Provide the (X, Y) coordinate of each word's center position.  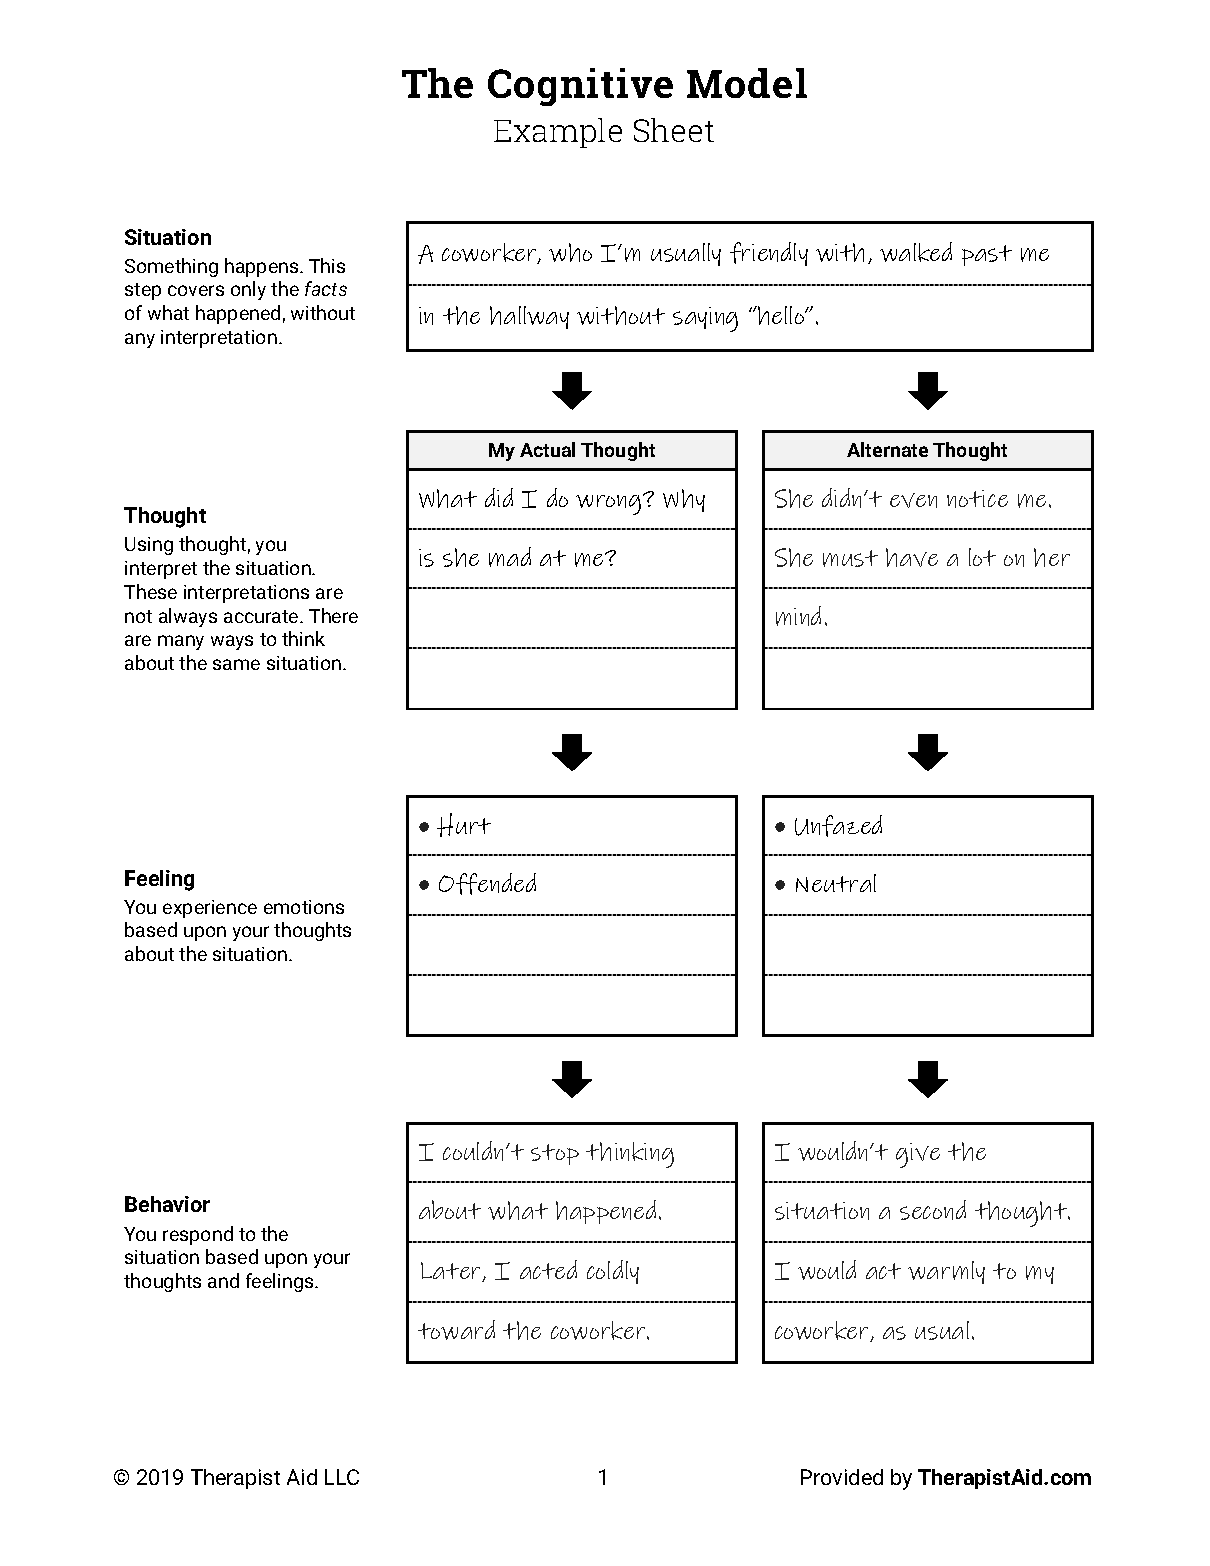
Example (558, 133)
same (236, 664)
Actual (547, 449)
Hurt (464, 825)
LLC (342, 1477)
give (918, 1155)
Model (747, 83)
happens (263, 267)
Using (149, 546)
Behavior (167, 1204)
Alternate (887, 449)
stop (555, 1154)
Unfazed (838, 826)
